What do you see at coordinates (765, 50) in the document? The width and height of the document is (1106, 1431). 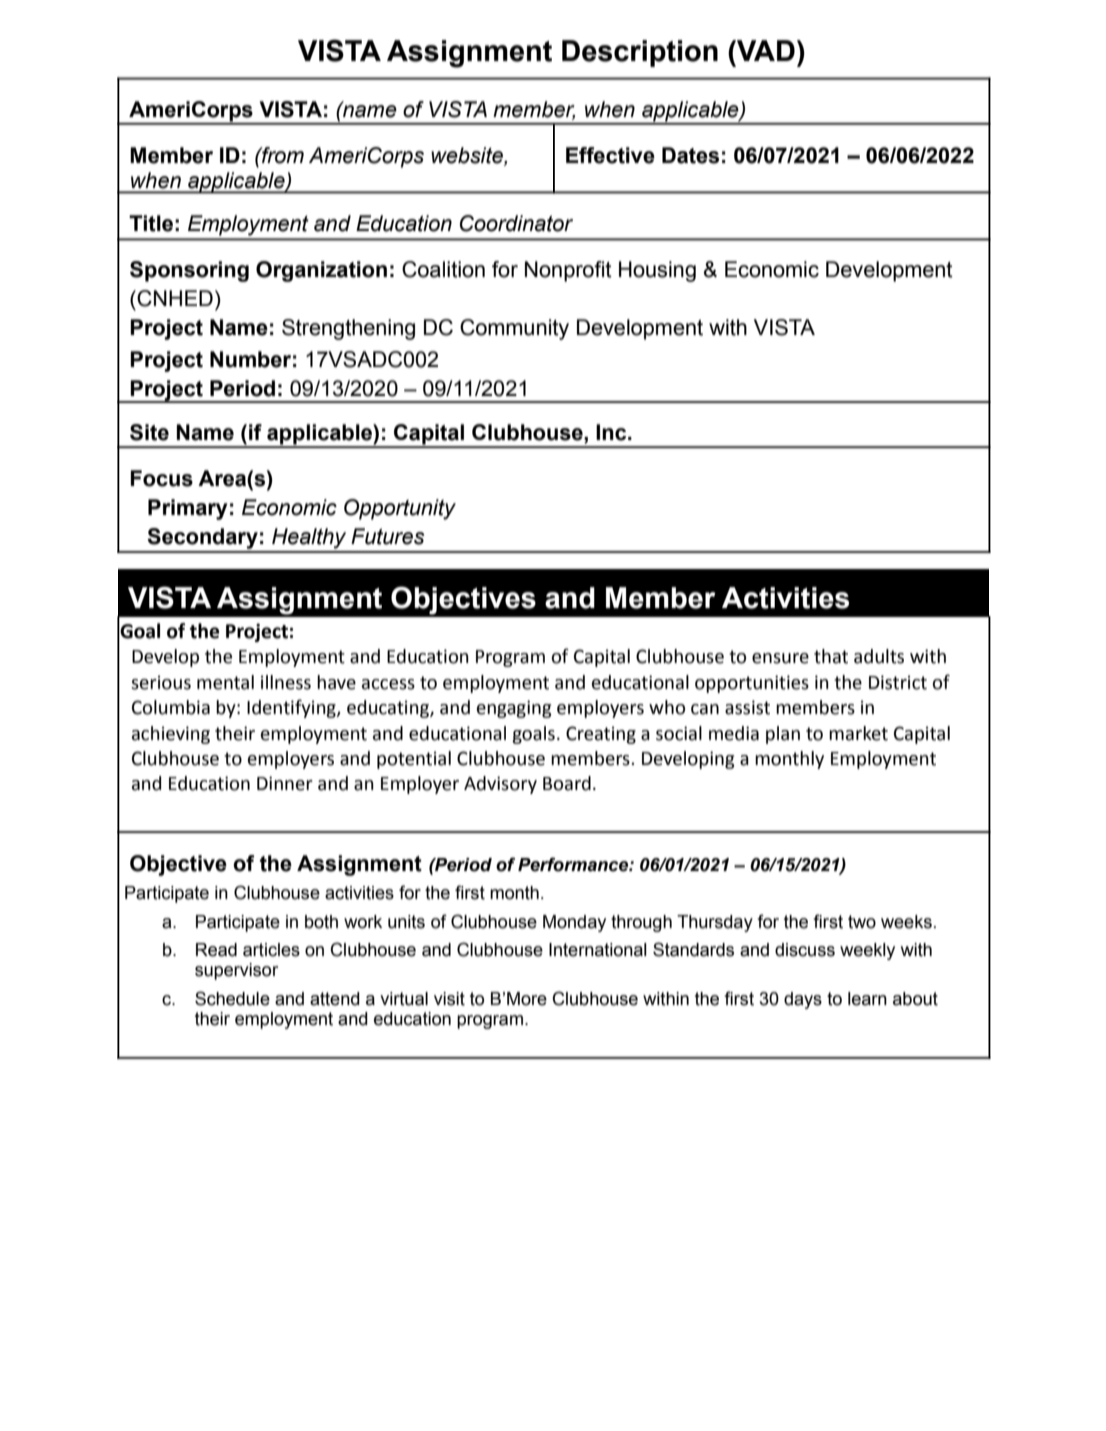 I see `VAD` at bounding box center [765, 50].
